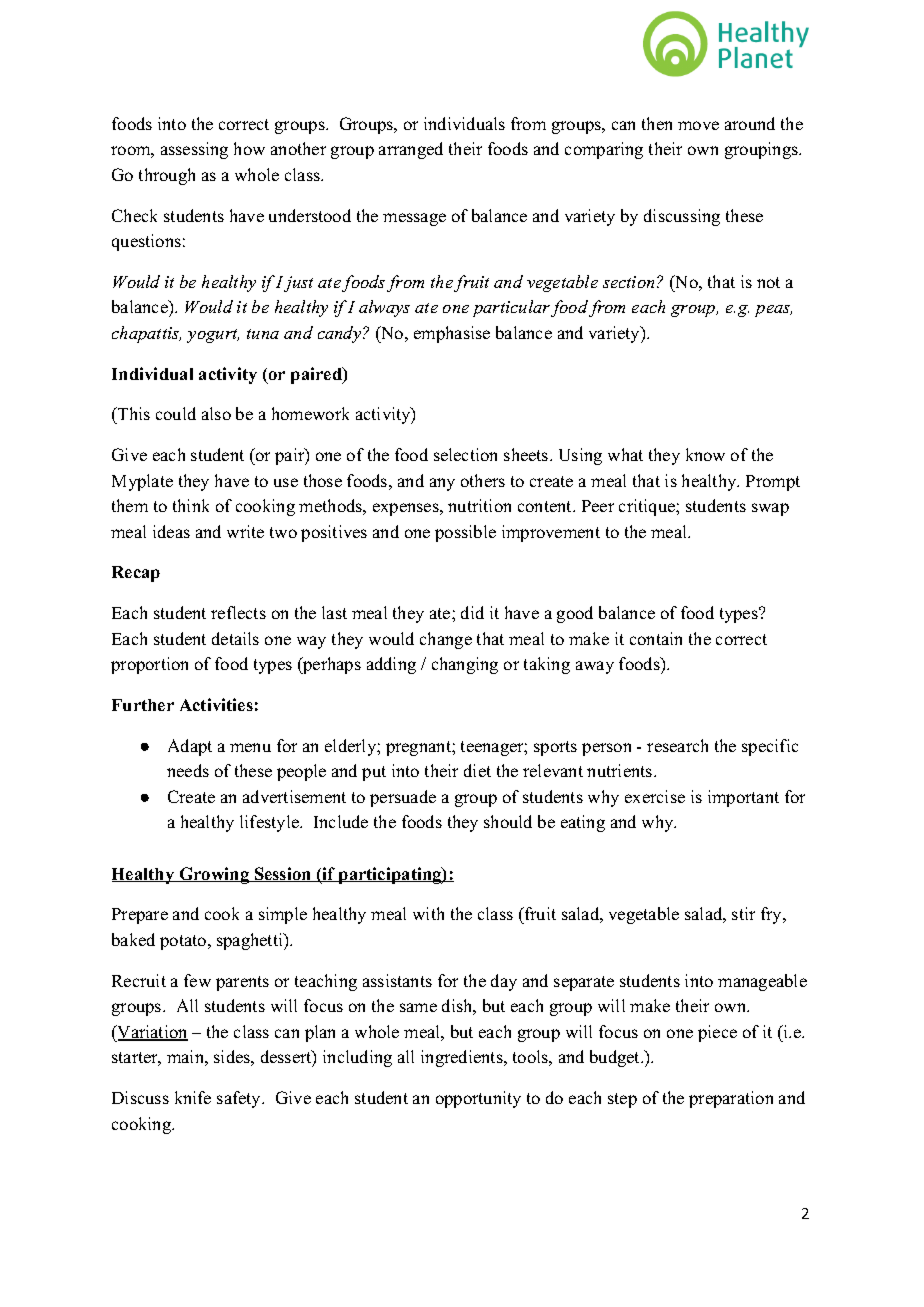 The height and width of the image is (1307, 924). I want to click on Activities, so click(216, 704).
